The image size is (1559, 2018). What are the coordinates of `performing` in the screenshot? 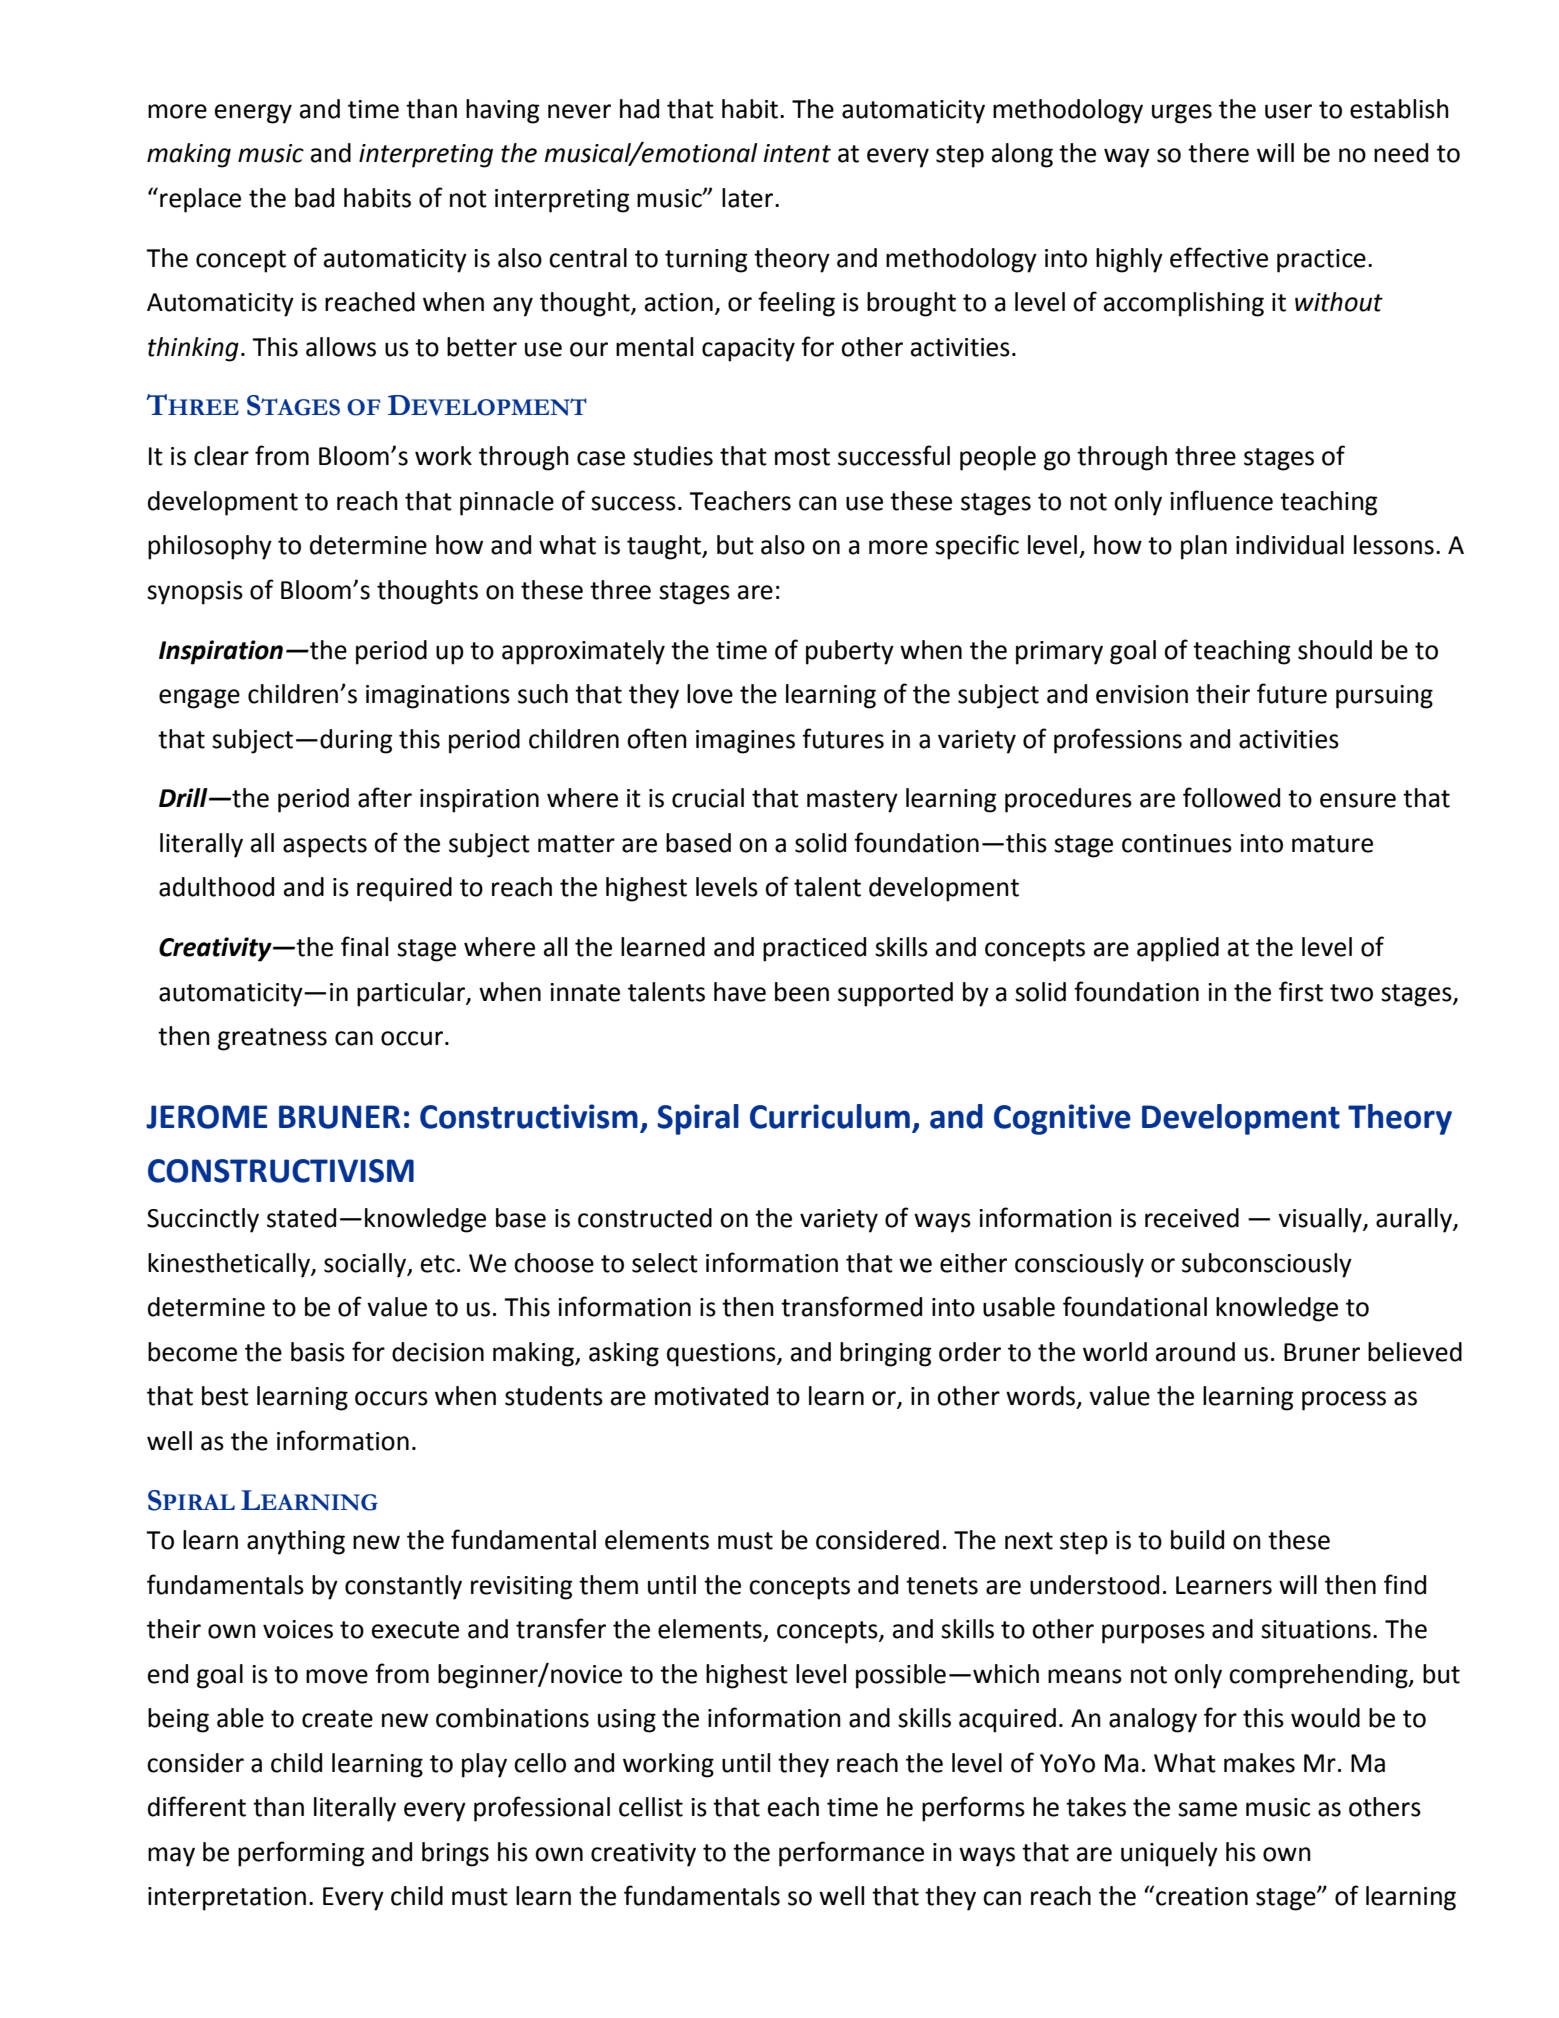 It's located at (301, 1854).
